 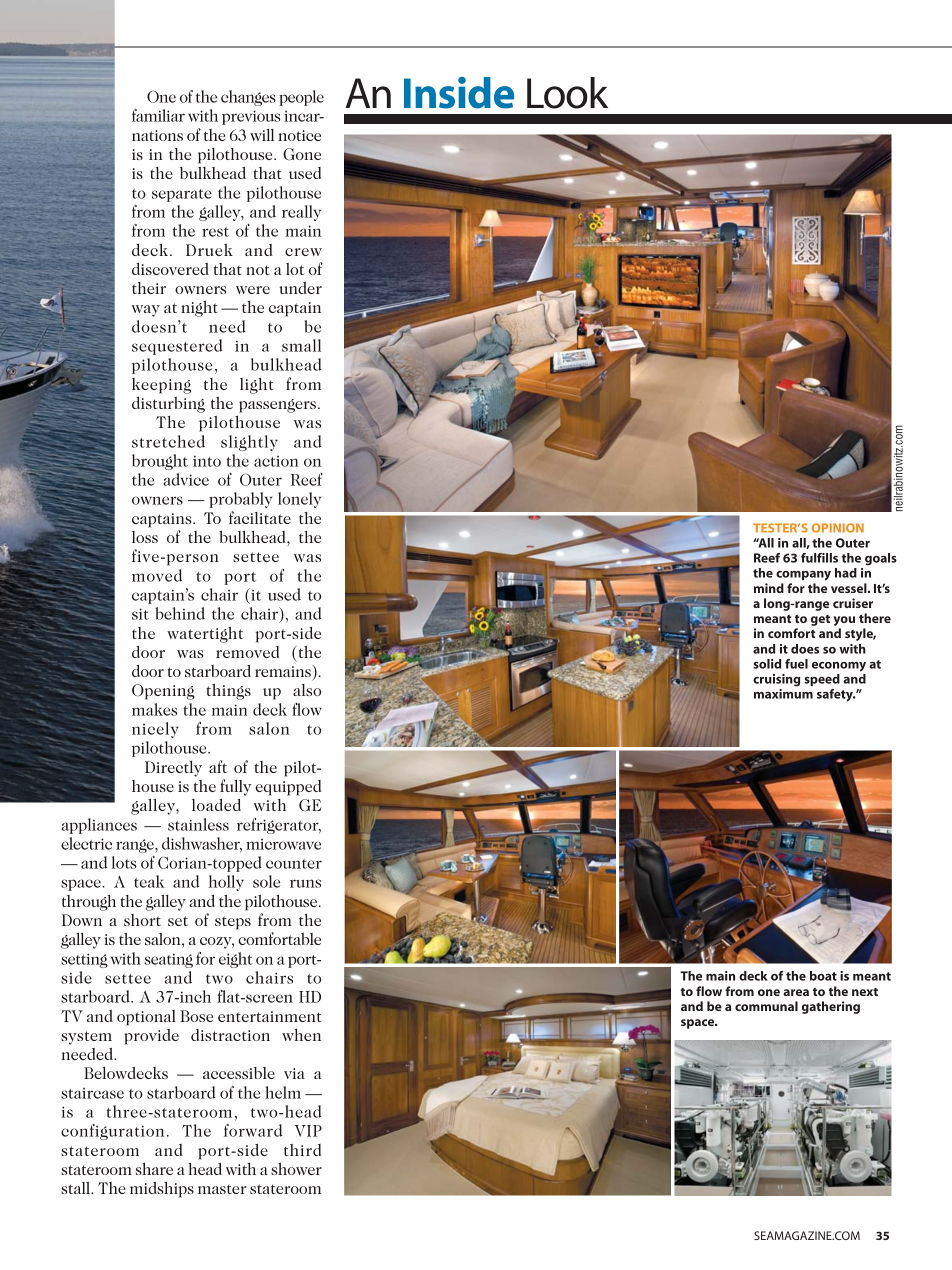 I want to click on lonely, so click(x=299, y=500).
